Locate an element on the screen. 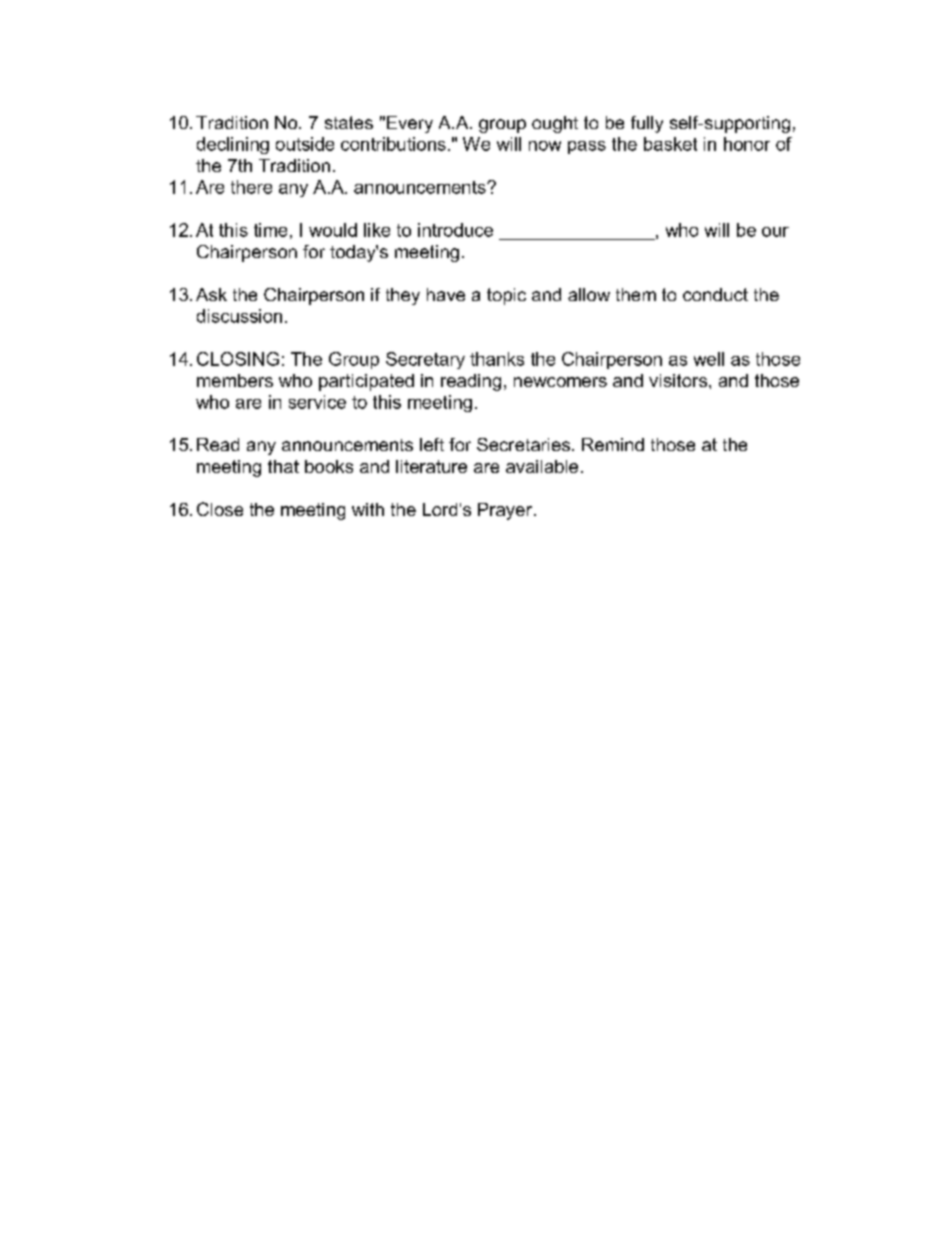 Image resolution: width=952 pixels, height=1233 pixels. outside is located at coordinates (305, 144).
